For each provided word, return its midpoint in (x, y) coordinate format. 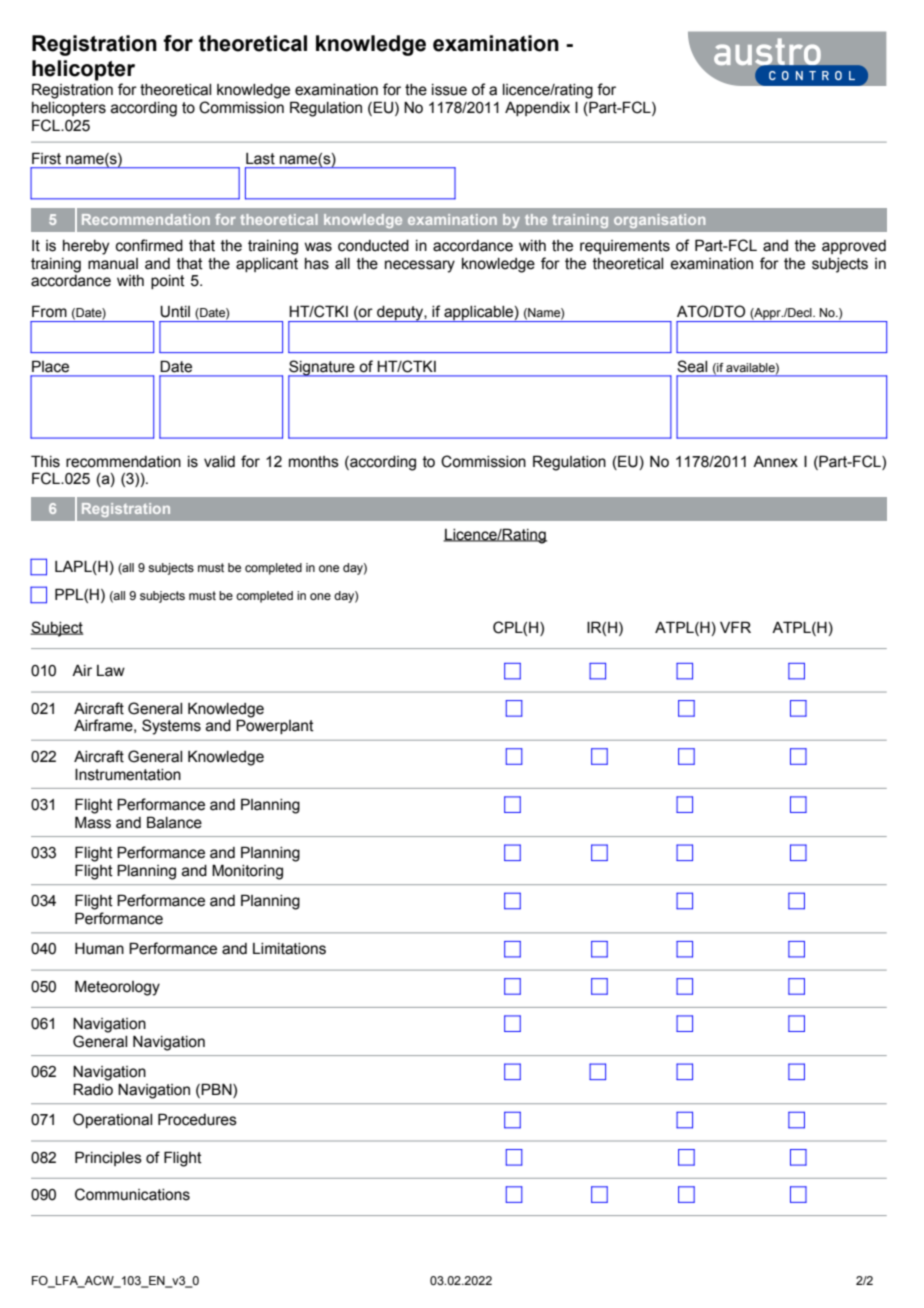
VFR (735, 627)
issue (449, 90)
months (314, 462)
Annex (775, 462)
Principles (108, 1158)
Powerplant (275, 726)
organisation (659, 221)
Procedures (197, 1119)
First (46, 158)
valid (219, 462)
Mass (93, 822)
